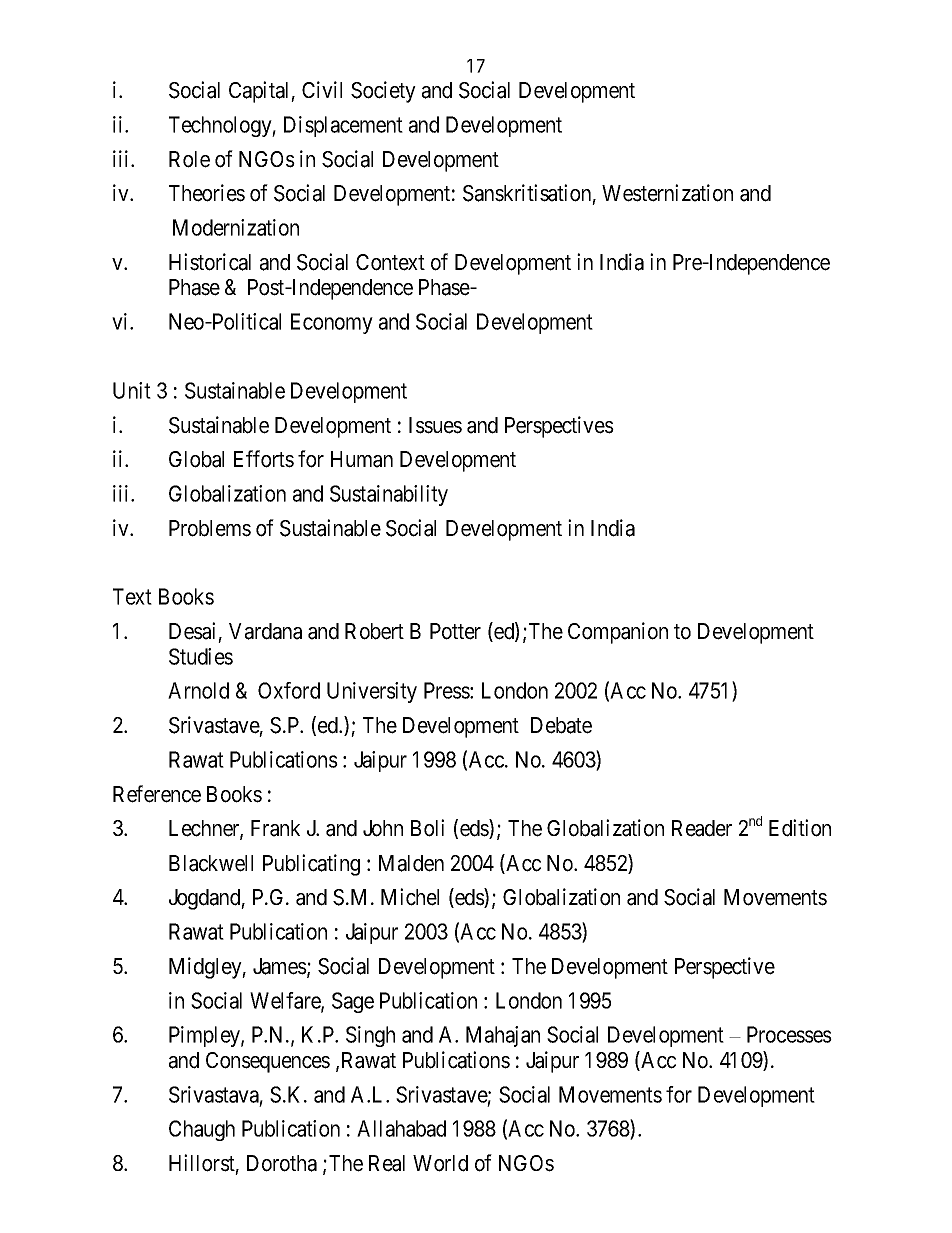 This document has height=1233, width=952. I want to click on Companion, so click(618, 633).
